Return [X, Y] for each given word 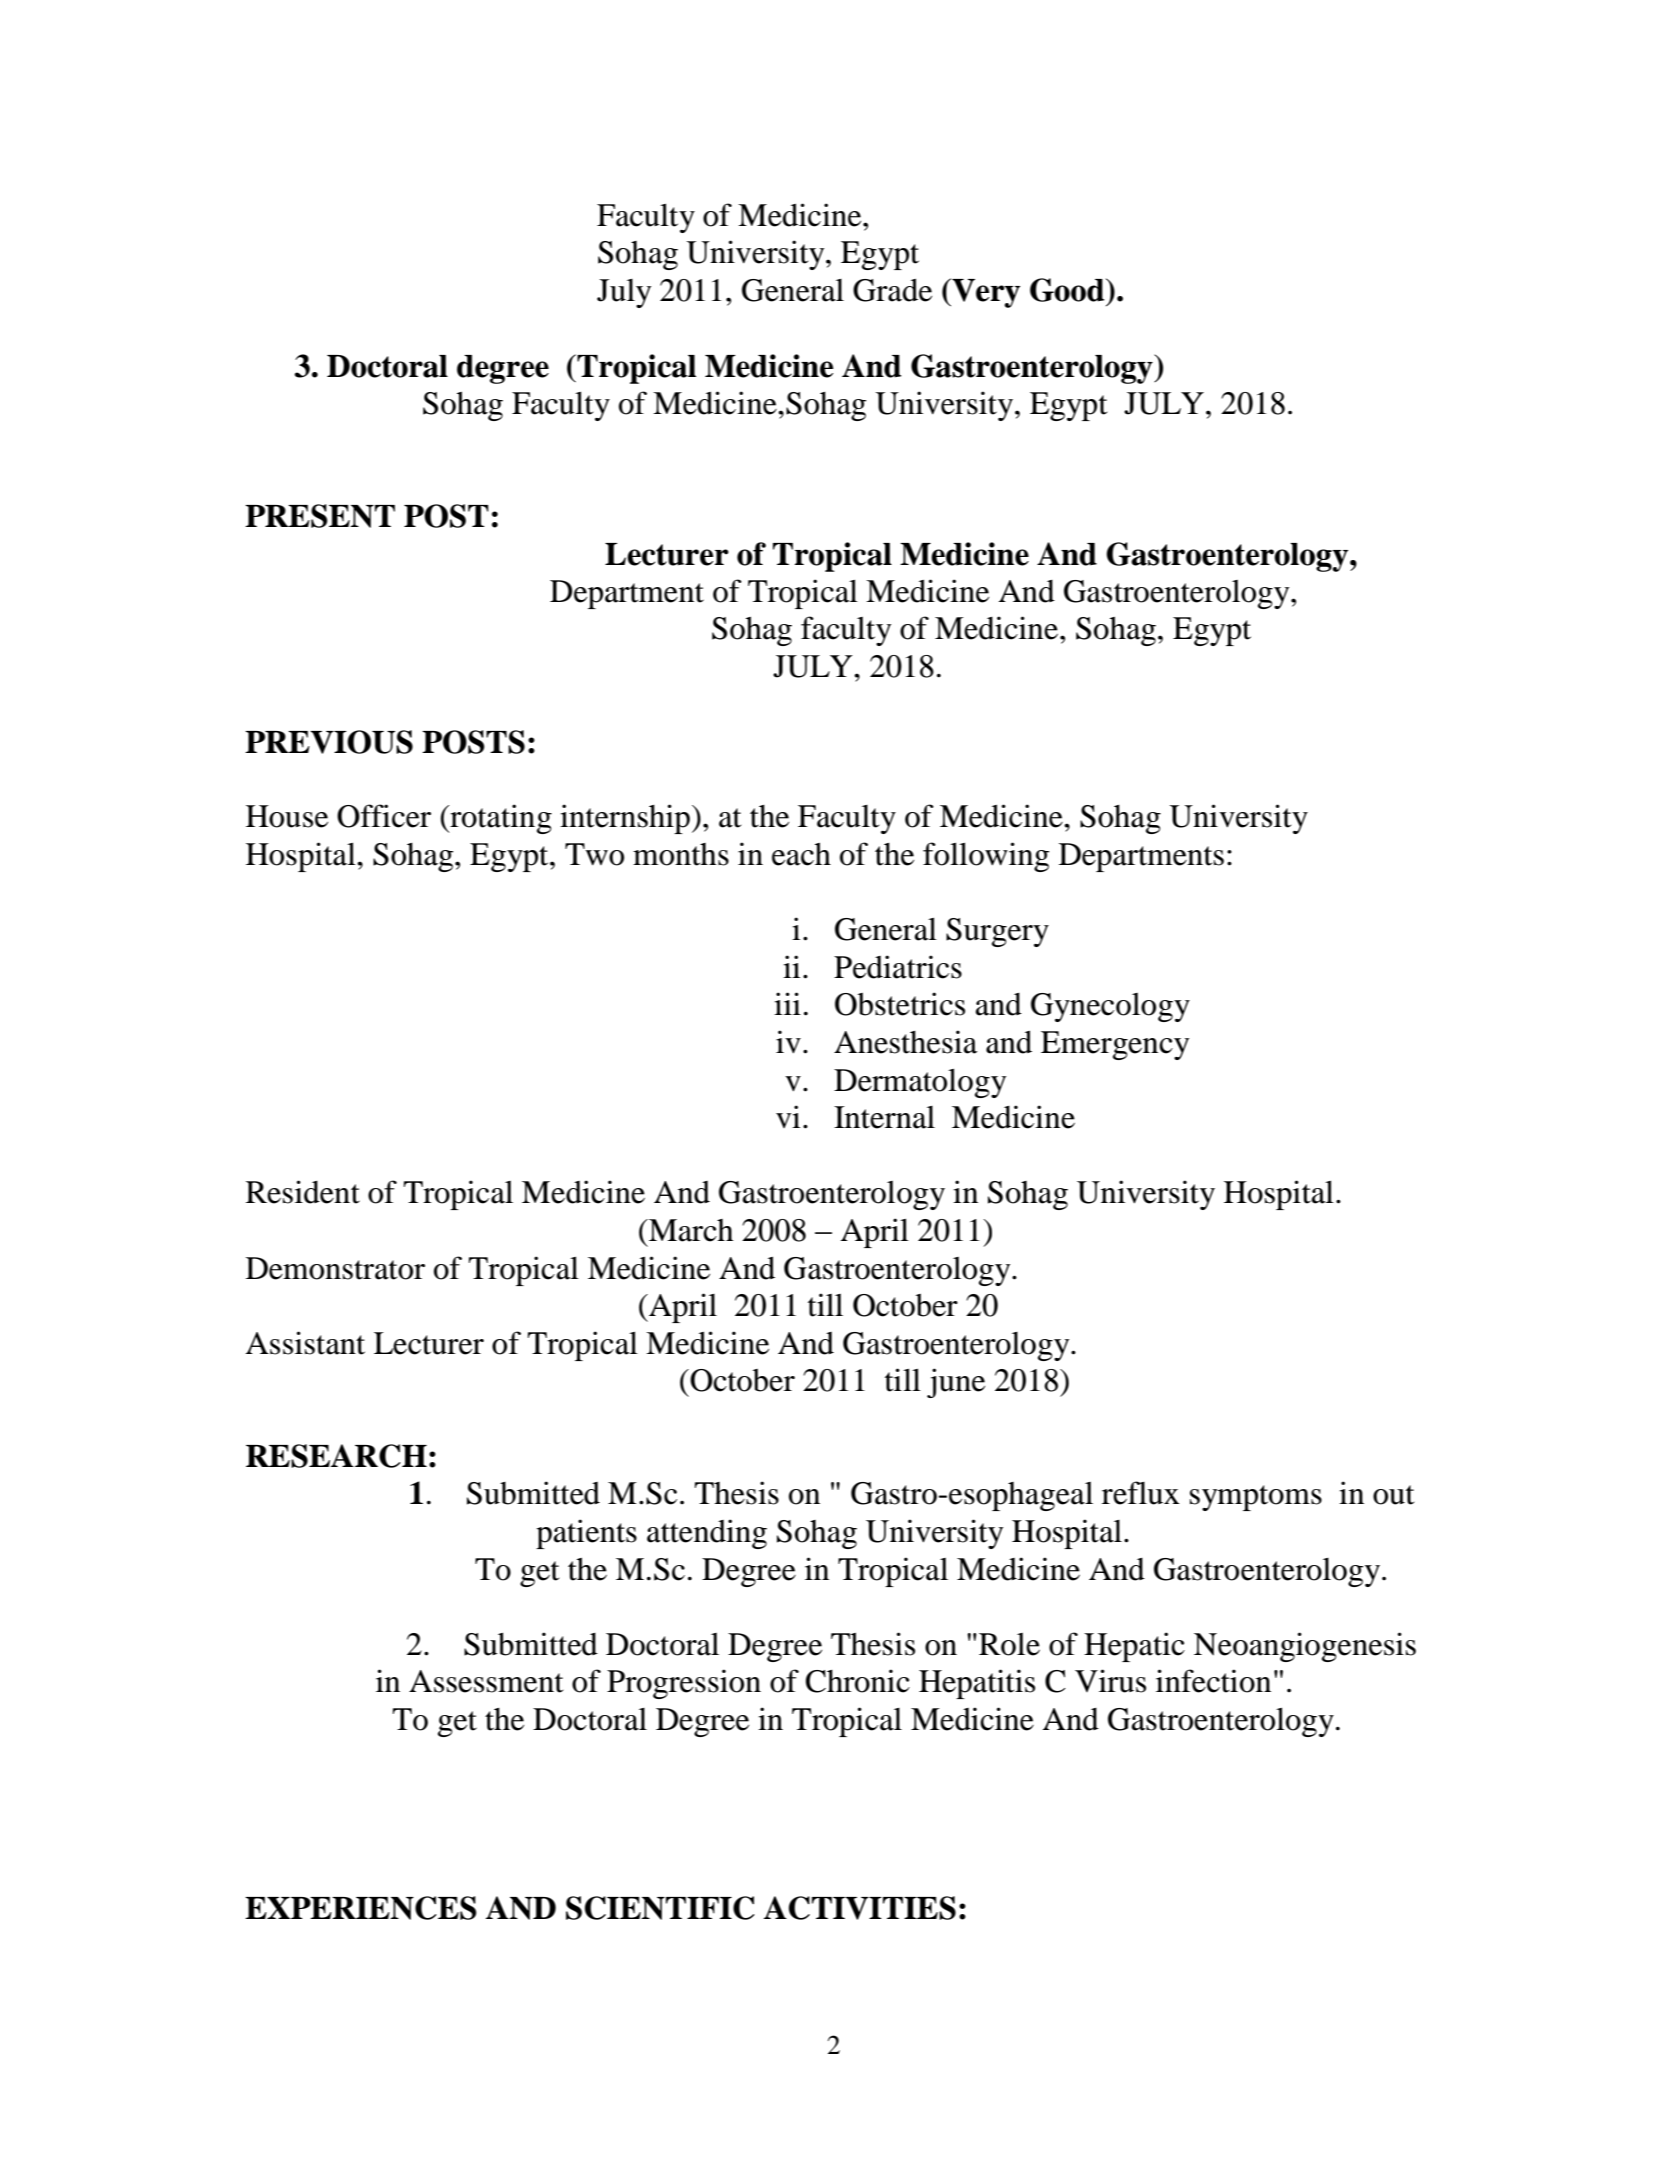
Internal [884, 1117]
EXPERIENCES [361, 1908]
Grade [892, 290]
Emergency [1115, 1045]
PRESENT [320, 516]
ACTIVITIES [860, 1908]
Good [1068, 290]
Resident [303, 1192]
